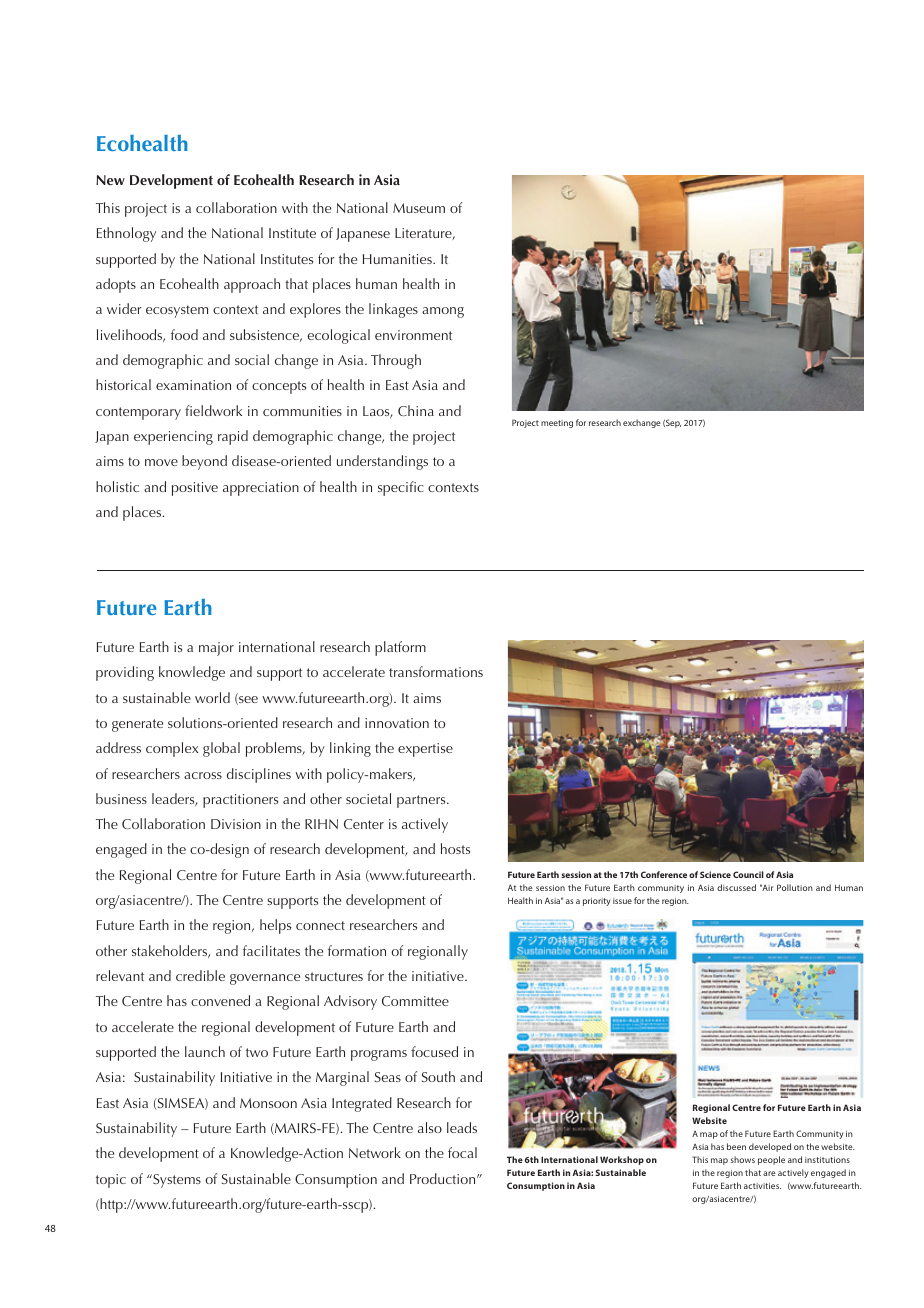 The width and height of the screenshot is (924, 1308). What do you see at coordinates (176, 1181) in the screenshot?
I see `Systems` at bounding box center [176, 1181].
